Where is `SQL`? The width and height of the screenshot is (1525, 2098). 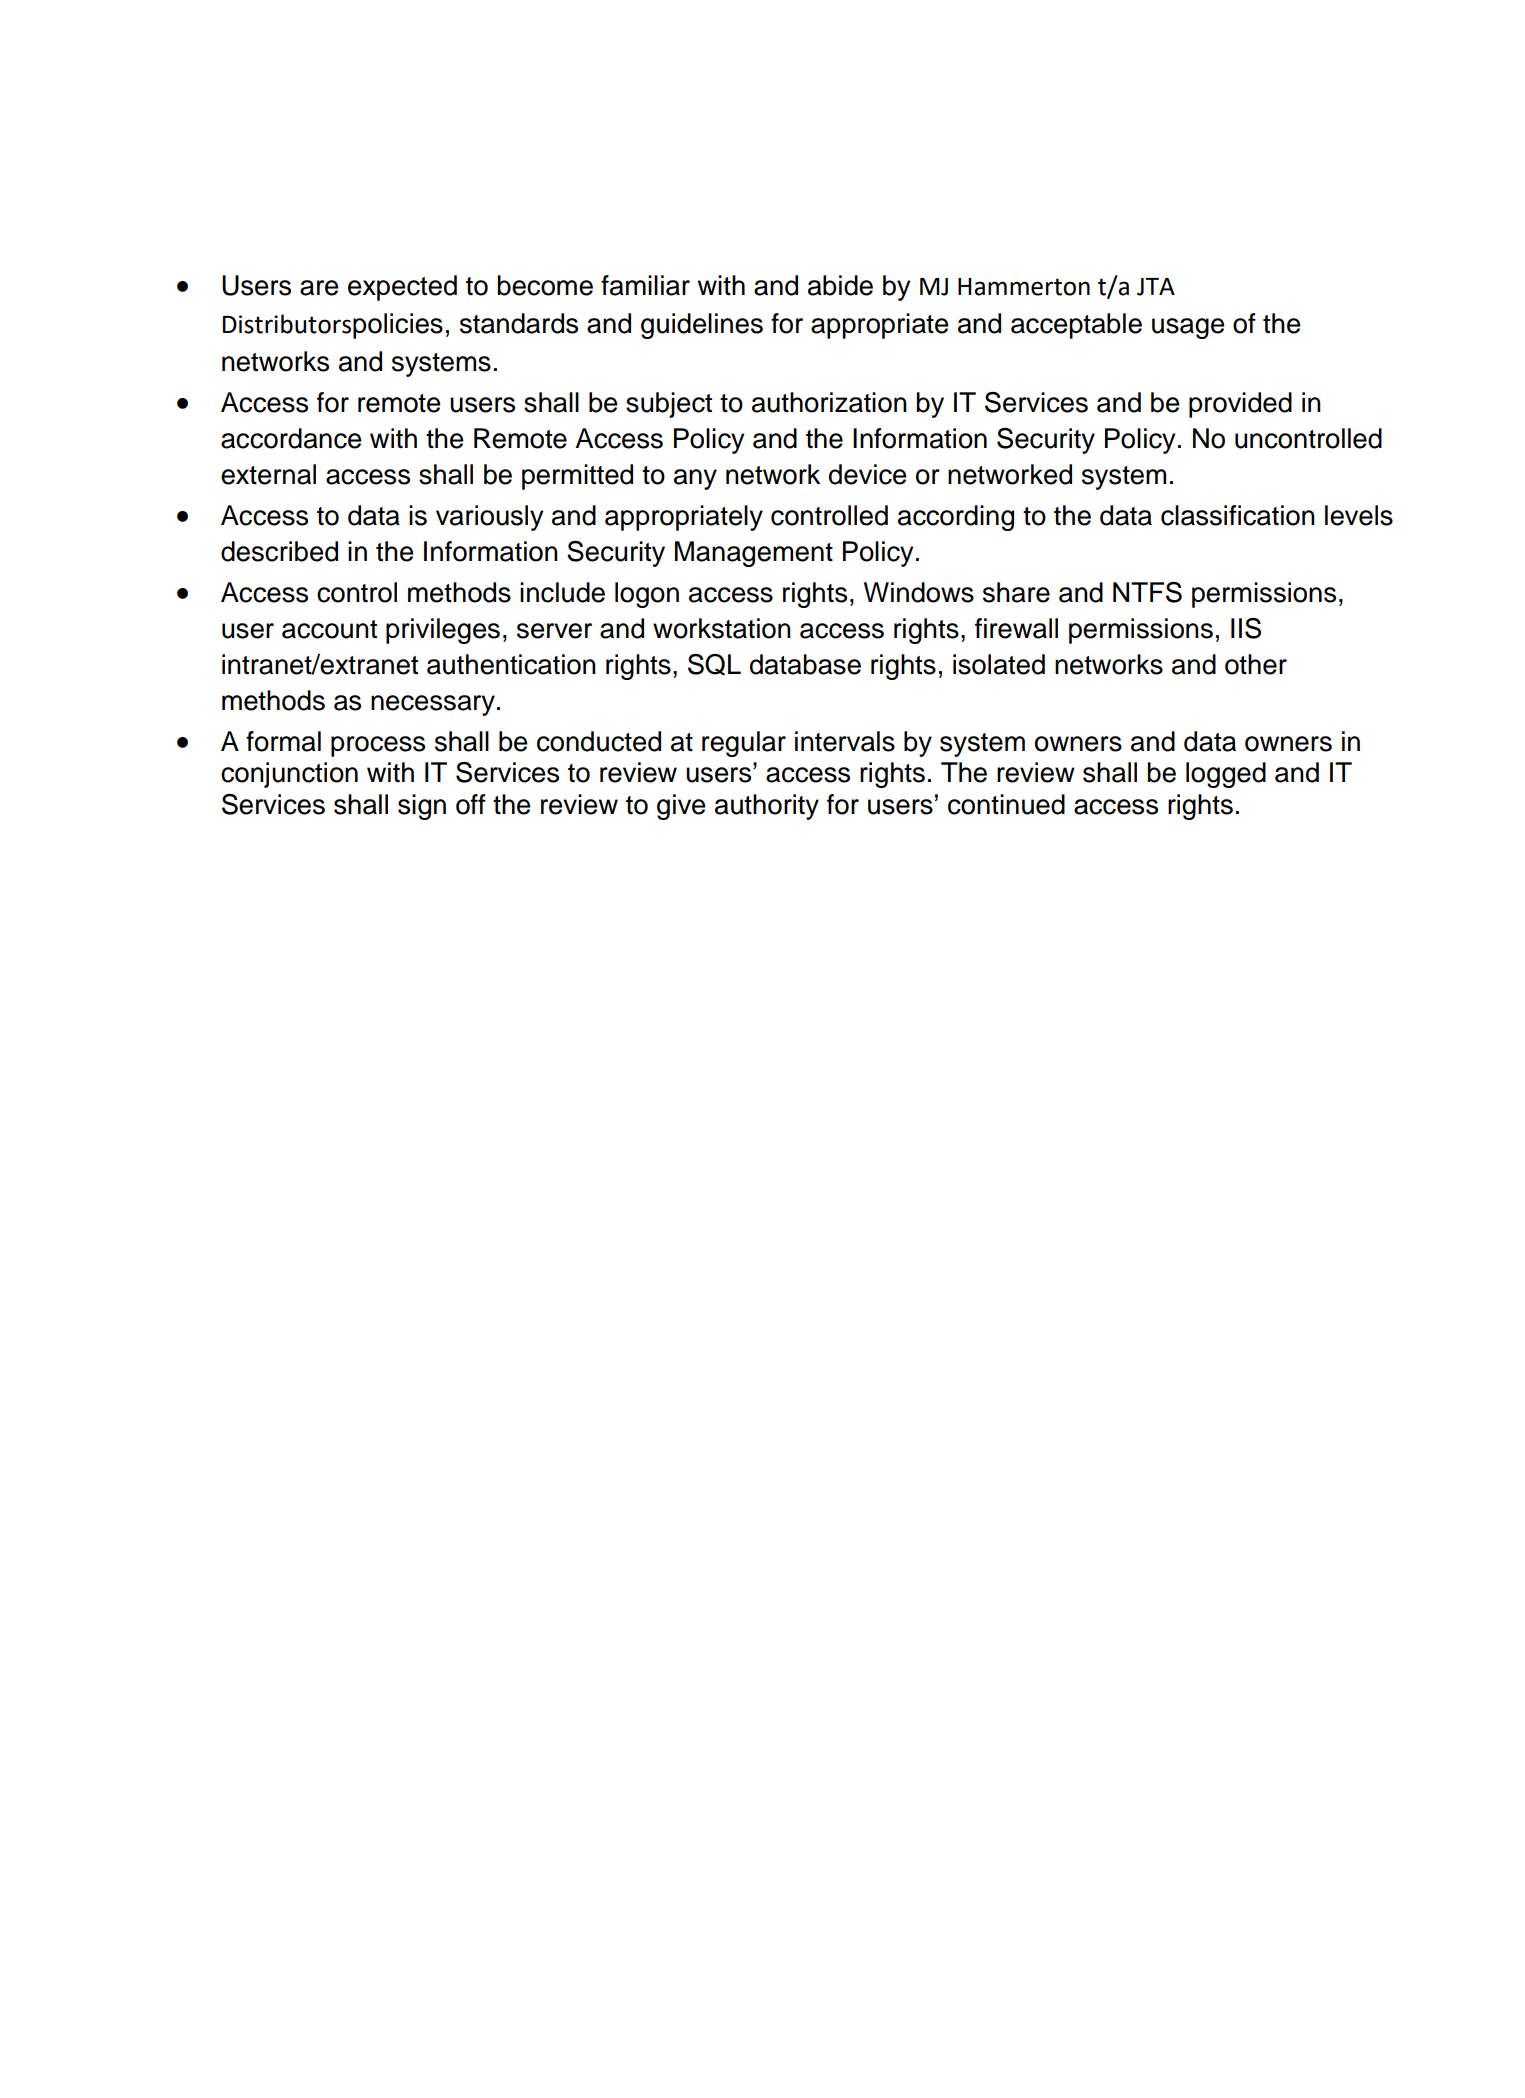
SQL is located at coordinates (714, 665).
